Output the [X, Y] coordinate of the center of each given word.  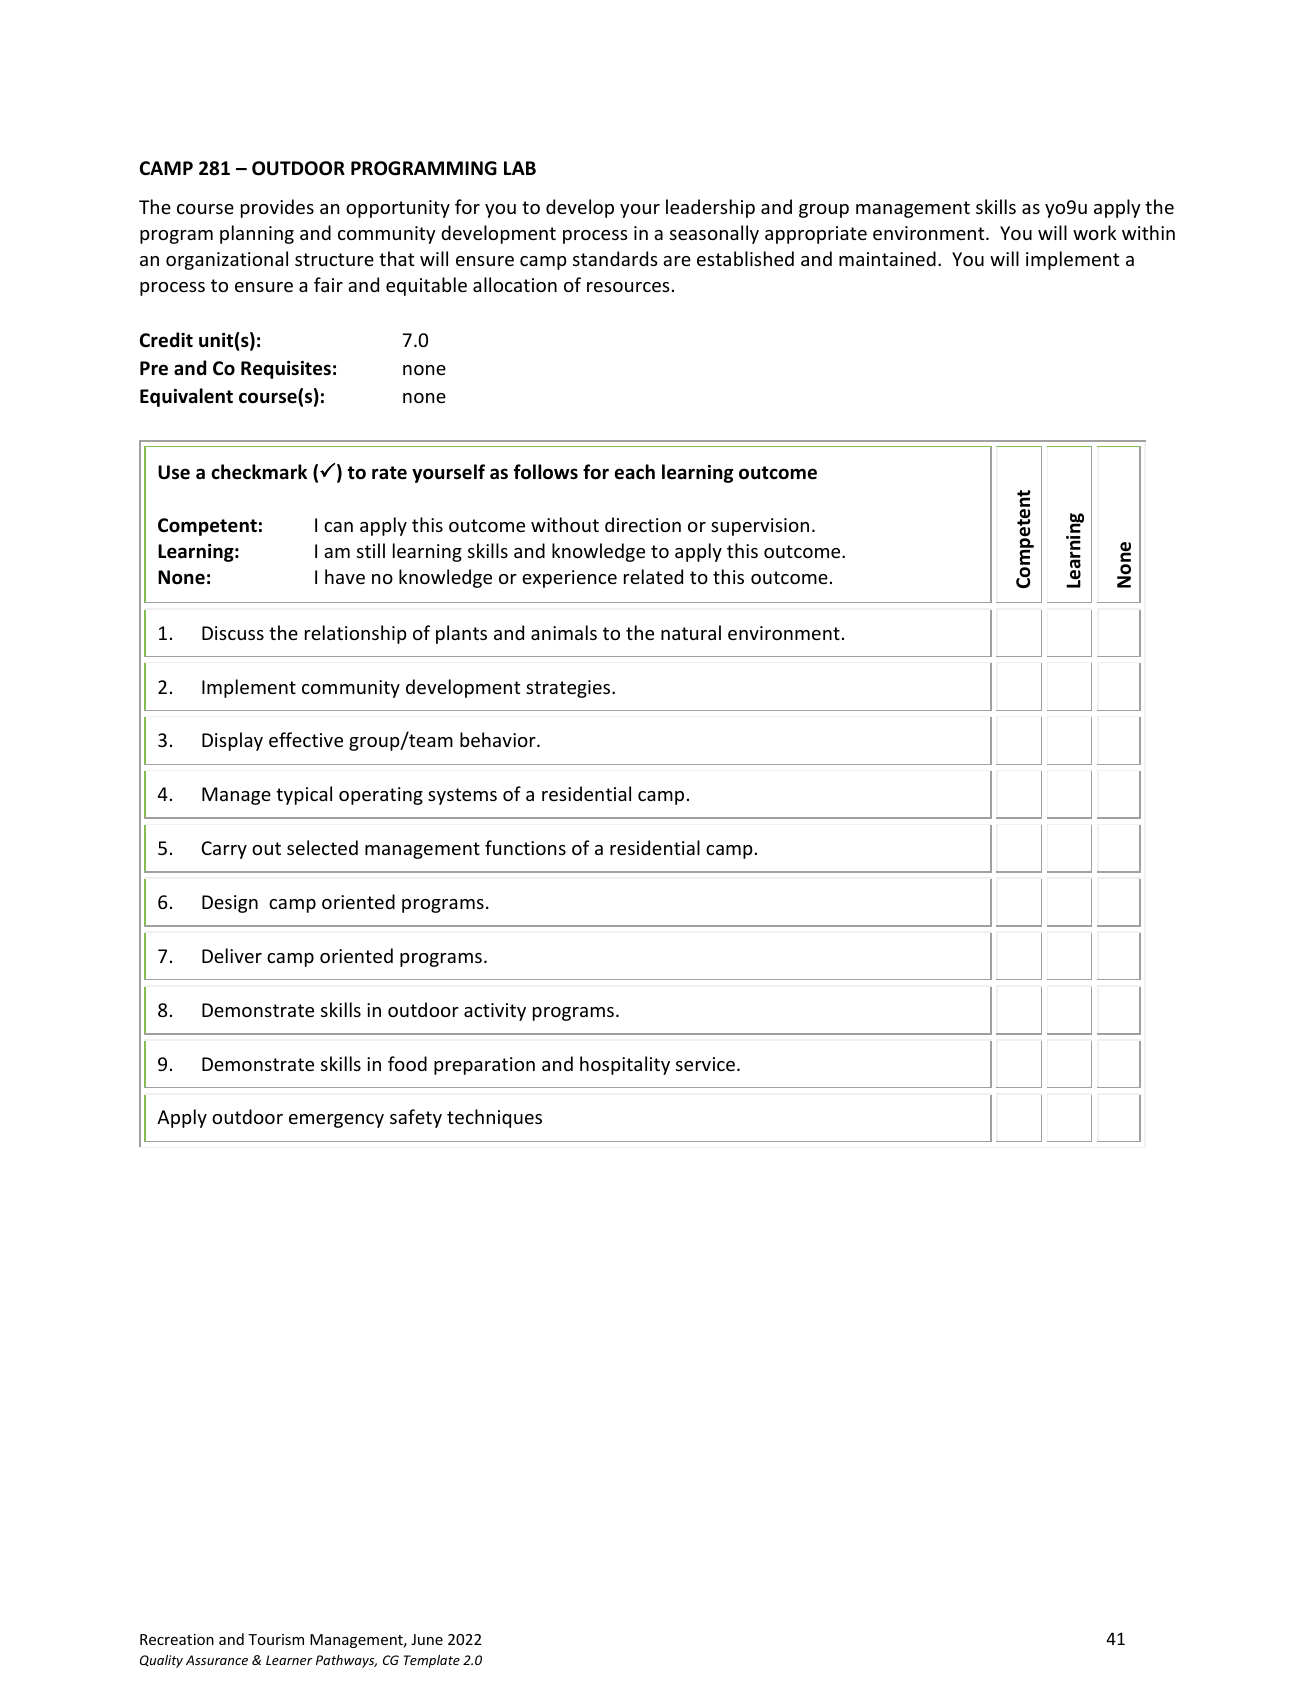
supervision [760, 527]
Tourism [276, 1639]
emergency [336, 1121]
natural [691, 632]
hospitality [625, 1065]
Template [432, 1661]
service [707, 1064]
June [427, 1639]
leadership [710, 208]
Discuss [233, 633]
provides [277, 208]
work [1094, 232]
